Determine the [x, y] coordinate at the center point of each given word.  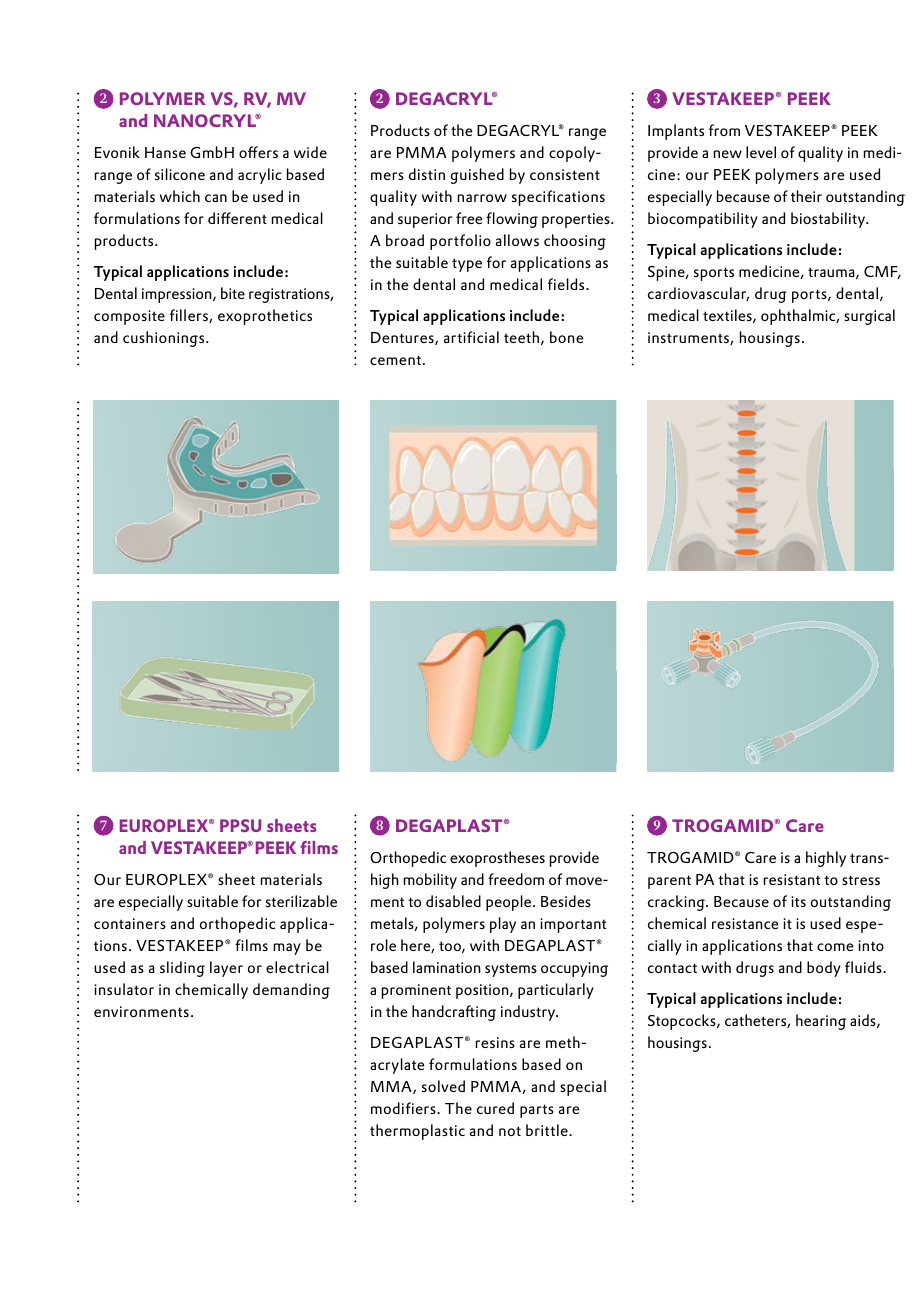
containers [130, 923]
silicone [180, 174]
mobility [430, 881]
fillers [190, 316]
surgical [869, 317]
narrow [482, 198]
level [761, 152]
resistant [792, 879]
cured [495, 1108]
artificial [471, 337]
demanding [291, 991]
